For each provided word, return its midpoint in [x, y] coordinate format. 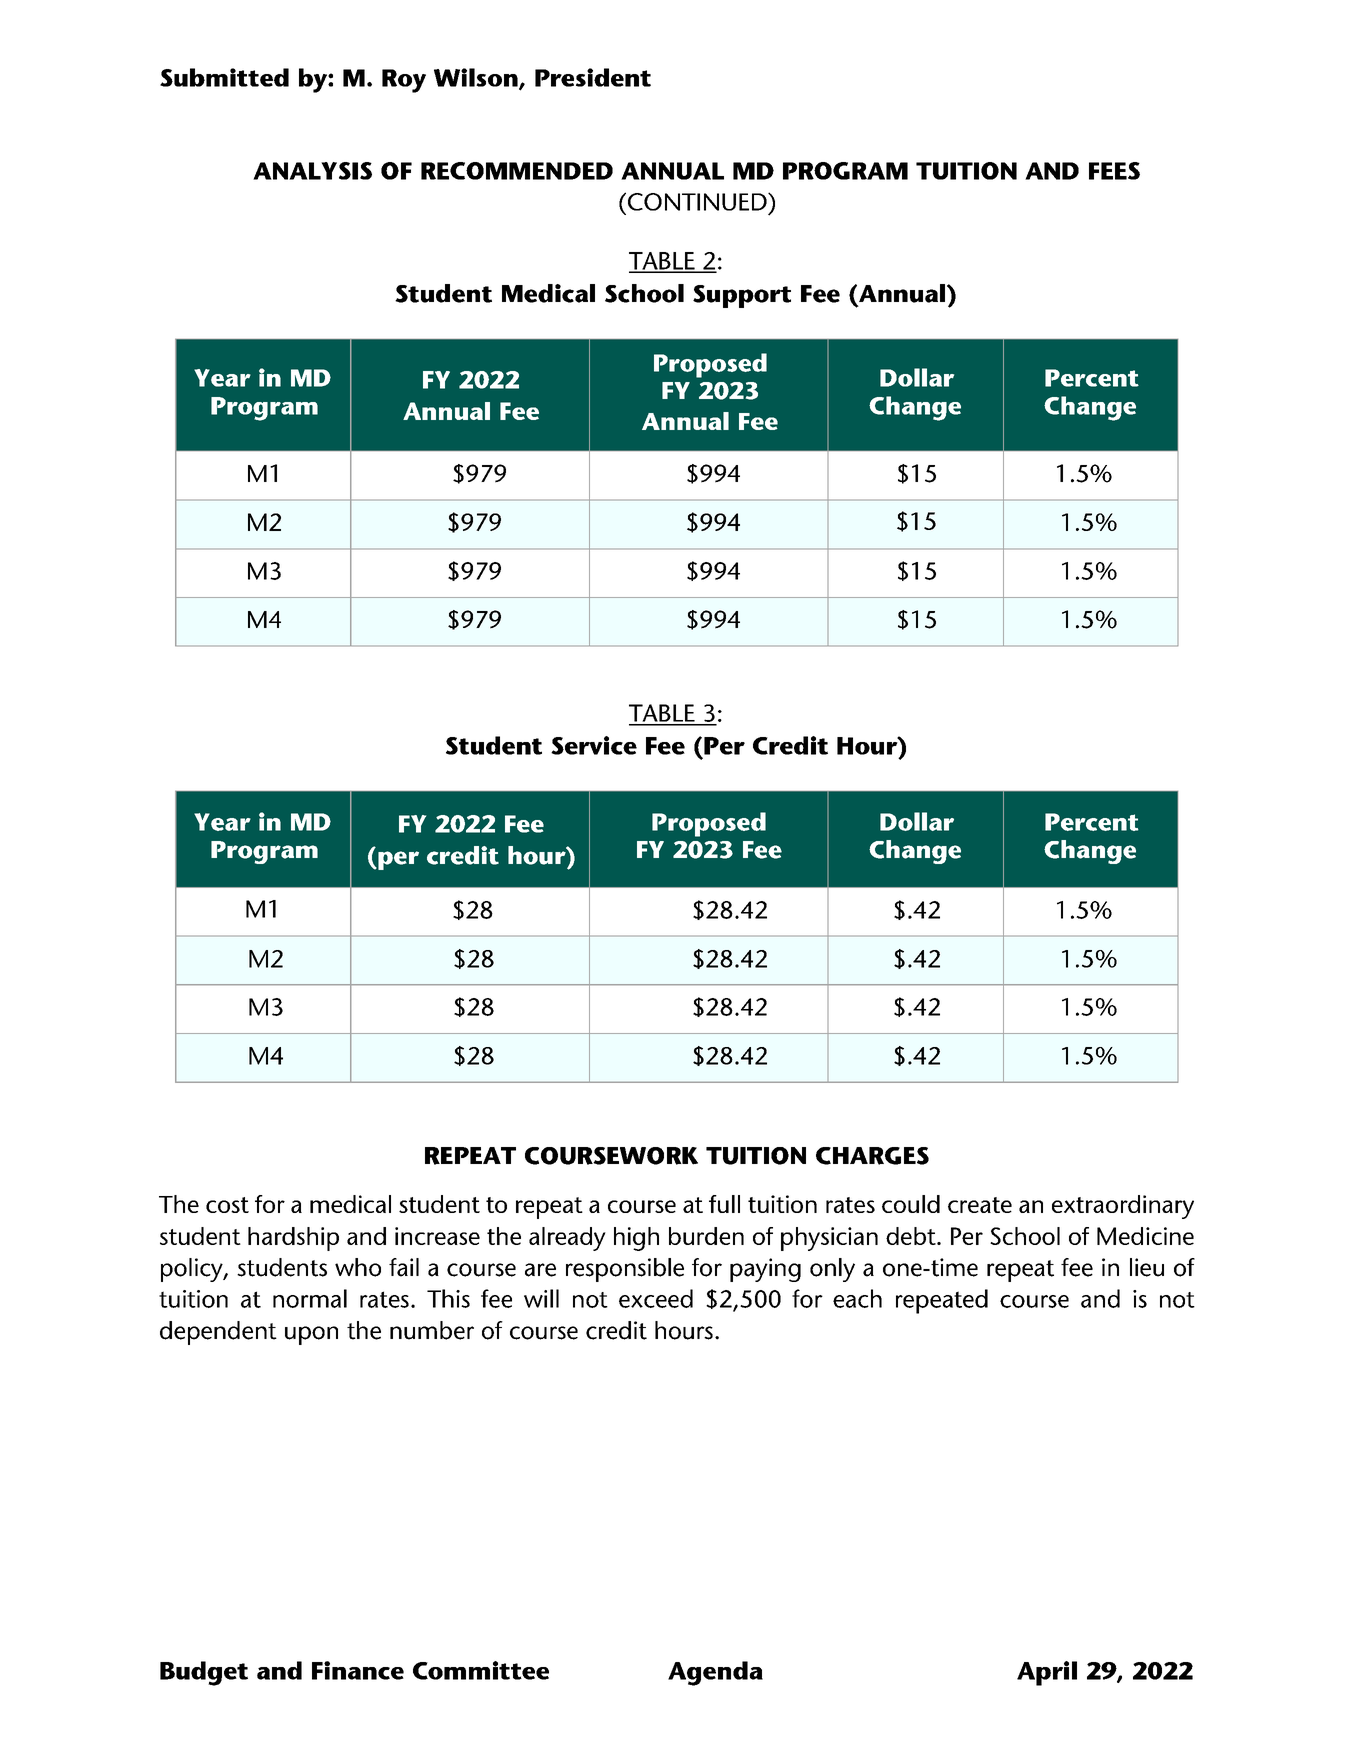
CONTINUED [697, 201]
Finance [358, 1670]
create [980, 1205]
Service [594, 745]
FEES [1114, 171]
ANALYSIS [312, 171]
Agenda [715, 1673]
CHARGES [872, 1156]
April [1047, 1673]
